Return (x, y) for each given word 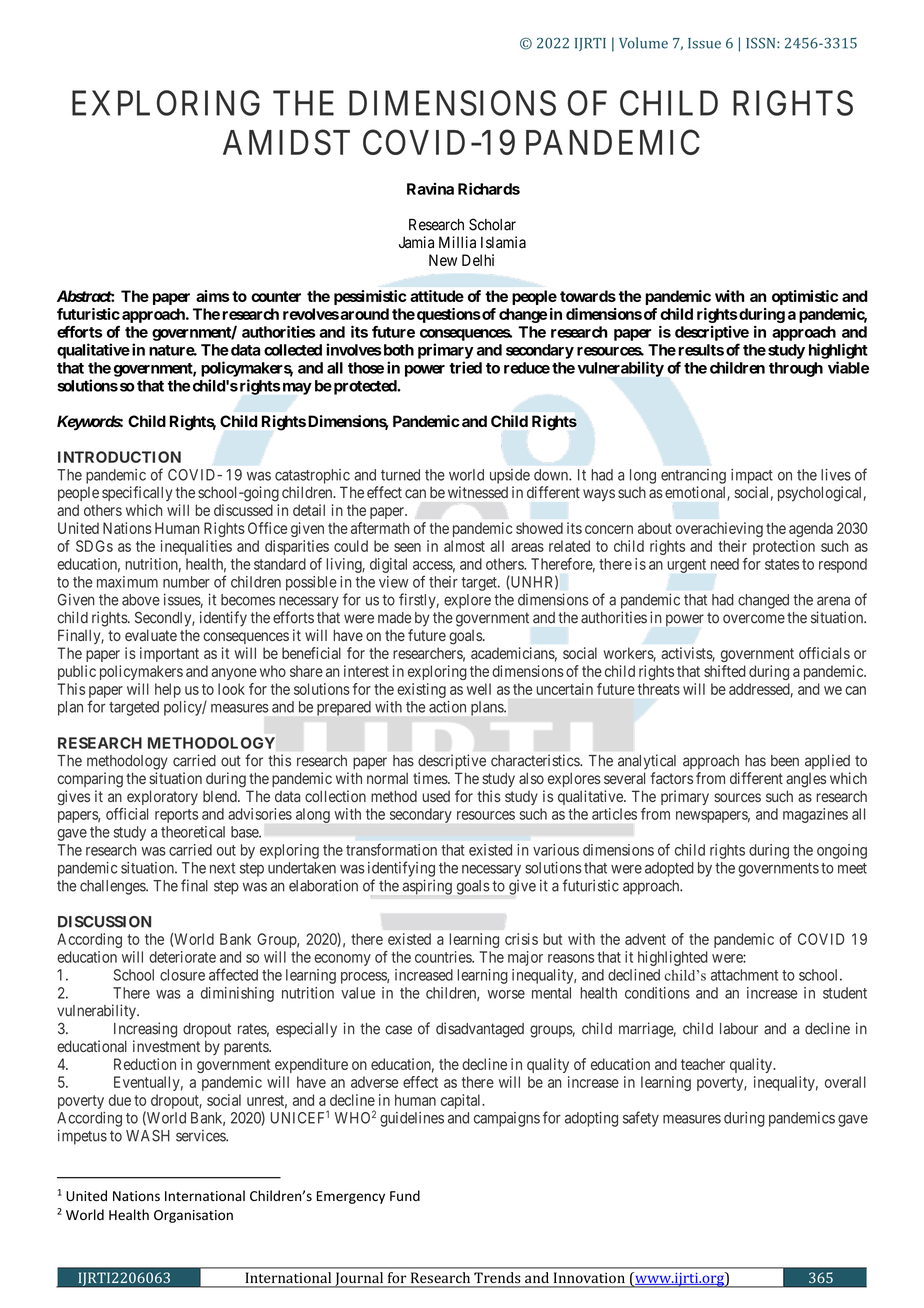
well (479, 689)
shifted (725, 671)
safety (641, 1119)
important (169, 654)
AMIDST (286, 142)
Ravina (430, 189)
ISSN (762, 43)
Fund (405, 1195)
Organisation (193, 1216)
